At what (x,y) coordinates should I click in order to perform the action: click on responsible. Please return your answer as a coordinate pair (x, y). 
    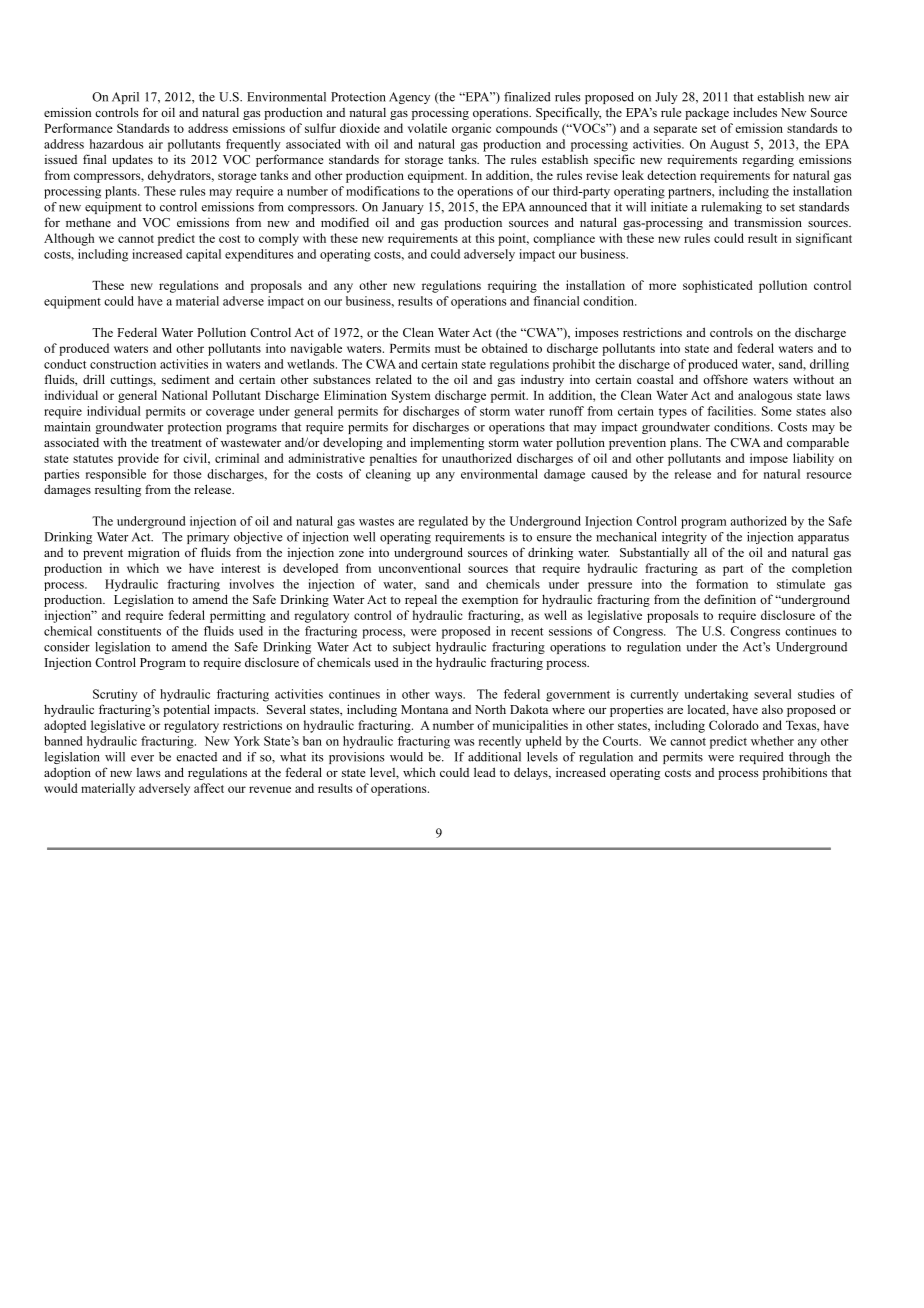
    Looking at the image, I should click on (116, 475).
